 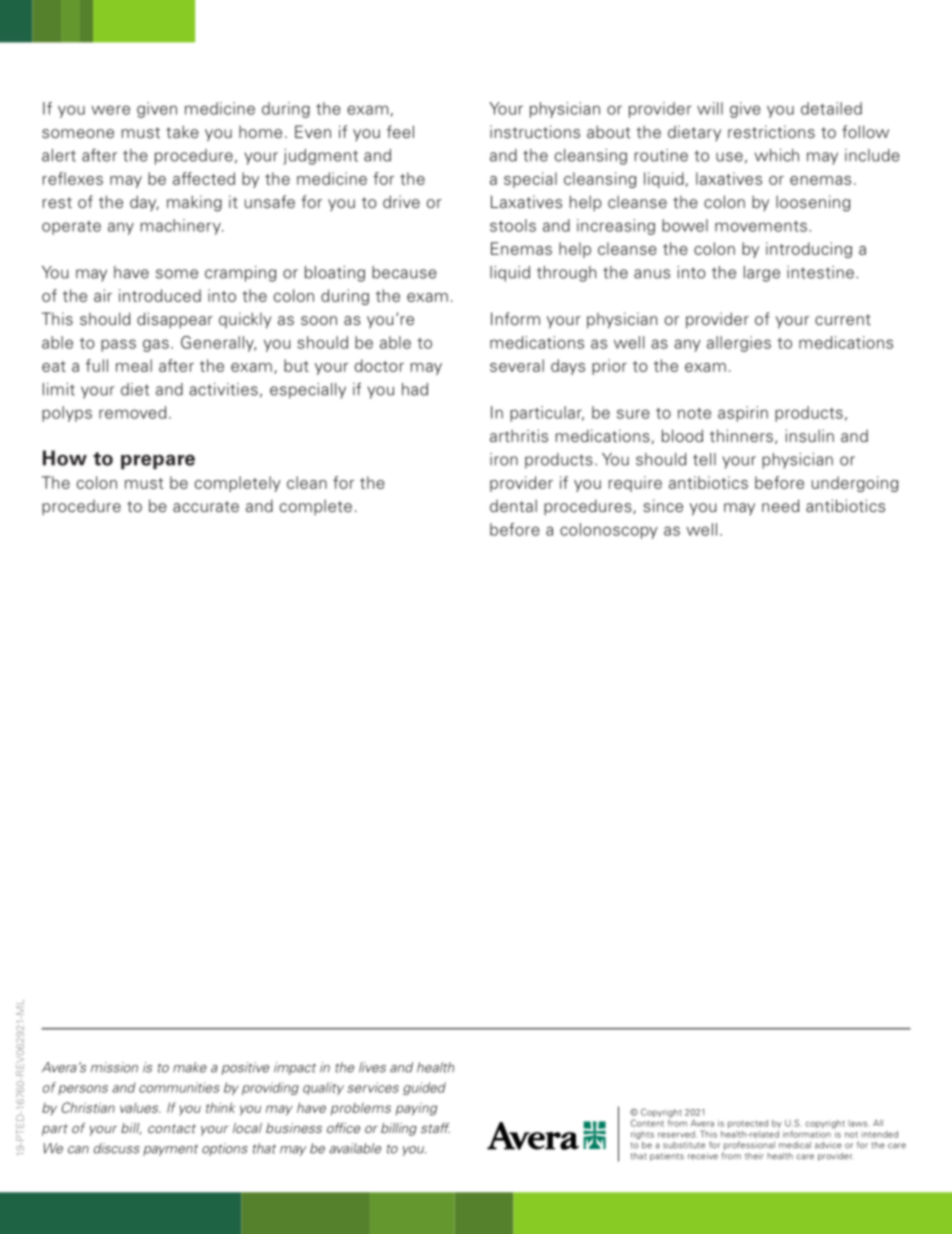 I want to click on make, so click(x=190, y=1067).
